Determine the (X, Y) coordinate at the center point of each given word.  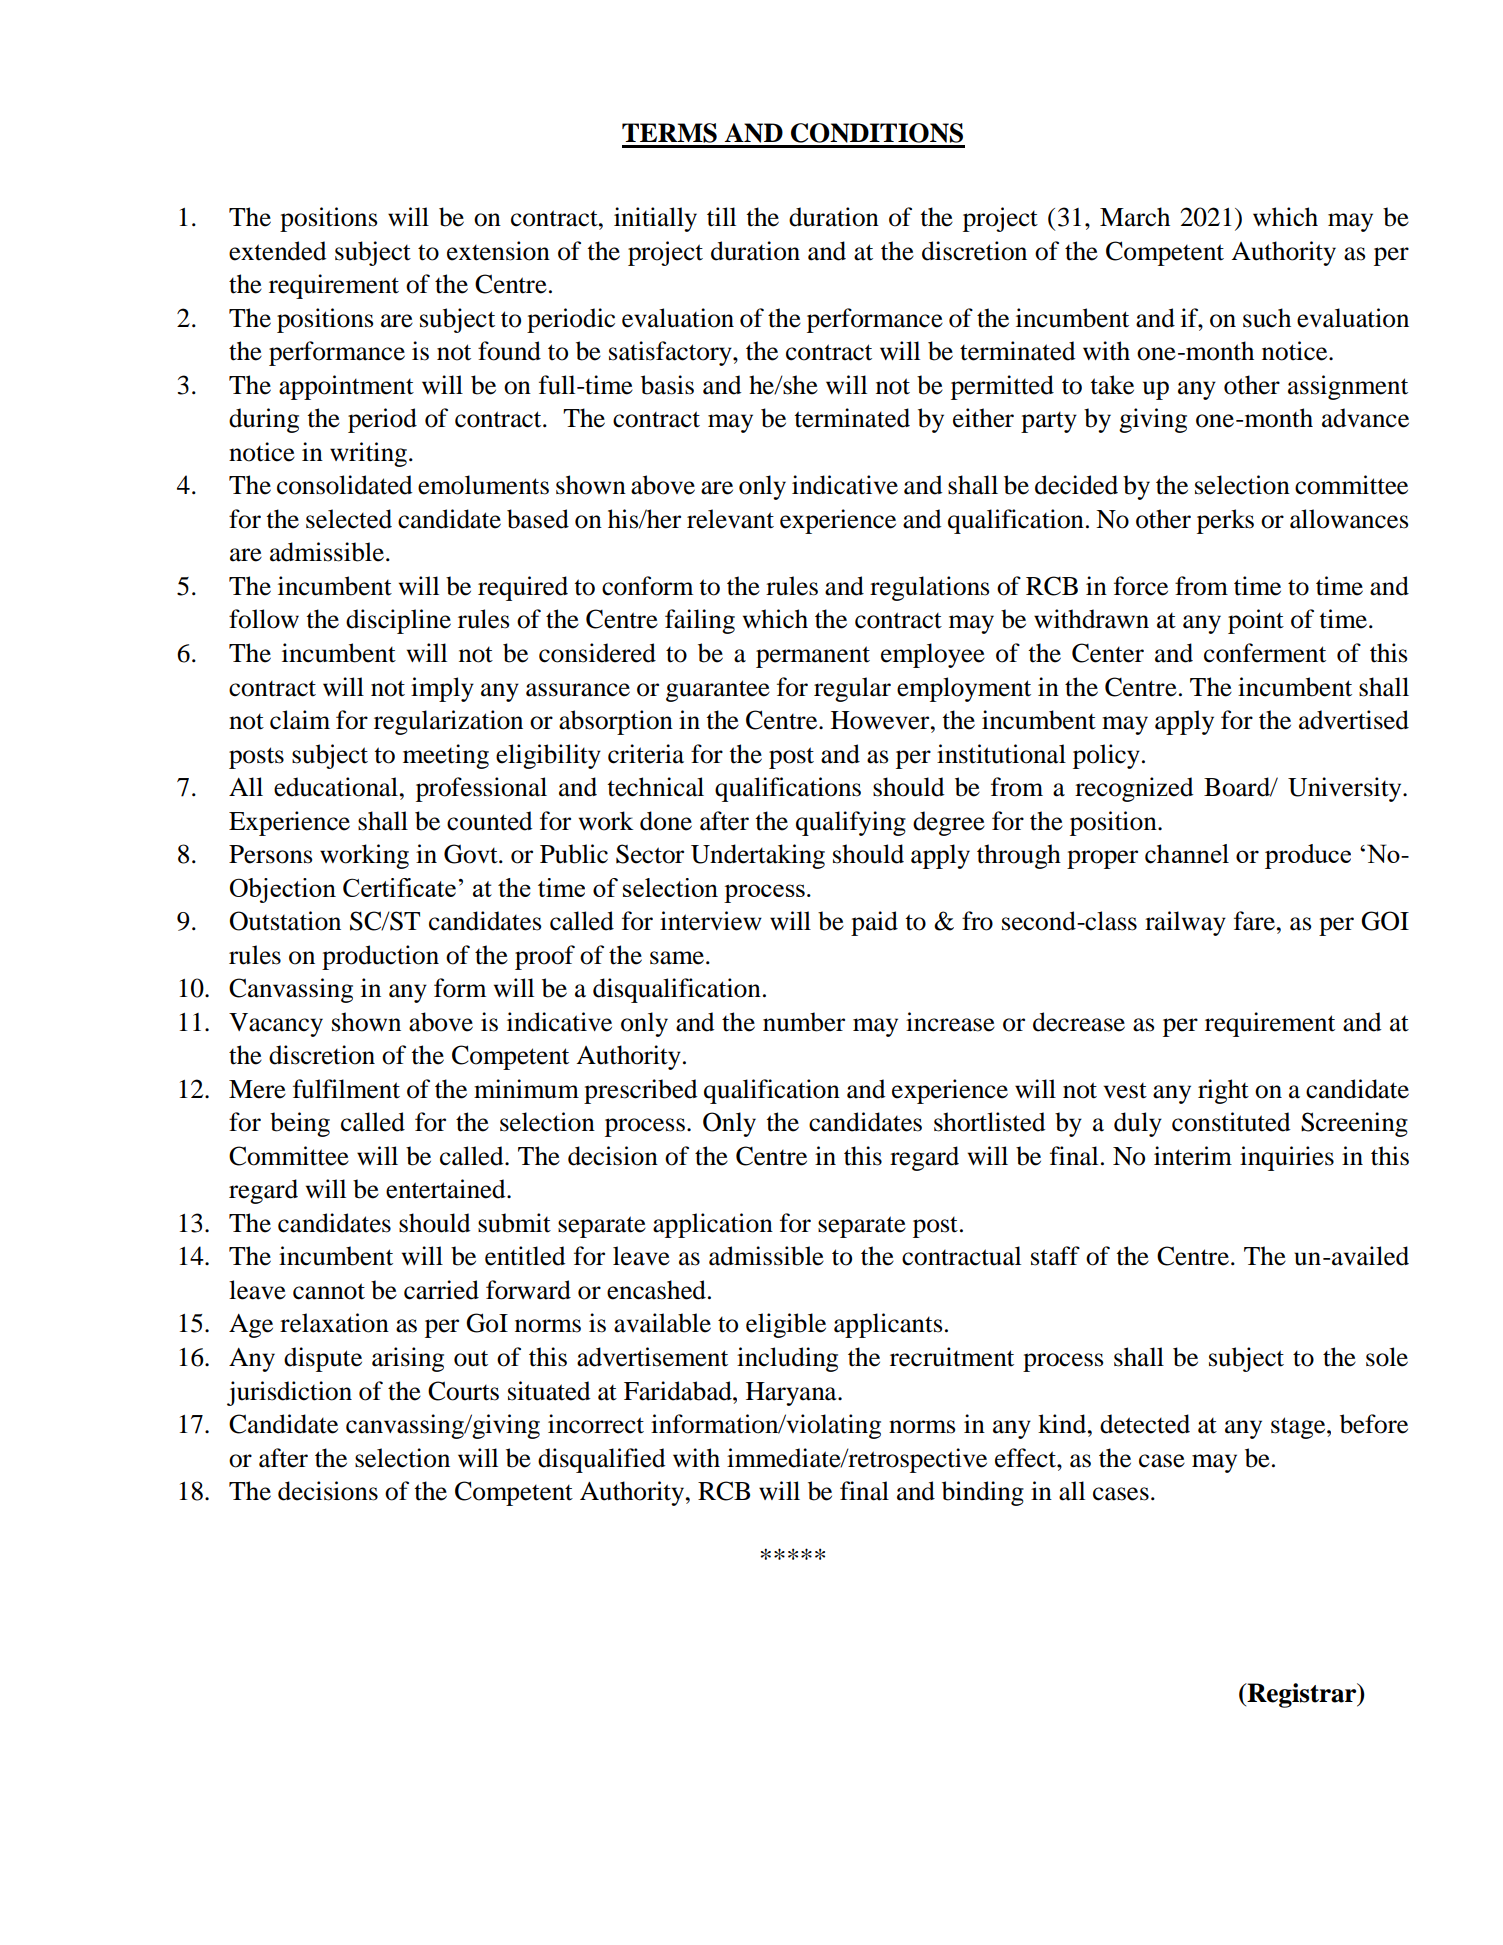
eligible (786, 1325)
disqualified (602, 1460)
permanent (813, 657)
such (1267, 318)
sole (1387, 1357)
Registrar (1302, 1695)
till (721, 217)
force (1141, 586)
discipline (398, 621)
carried (441, 1290)
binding (983, 1493)
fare (1254, 921)
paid (874, 923)
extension (498, 251)
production (380, 957)
